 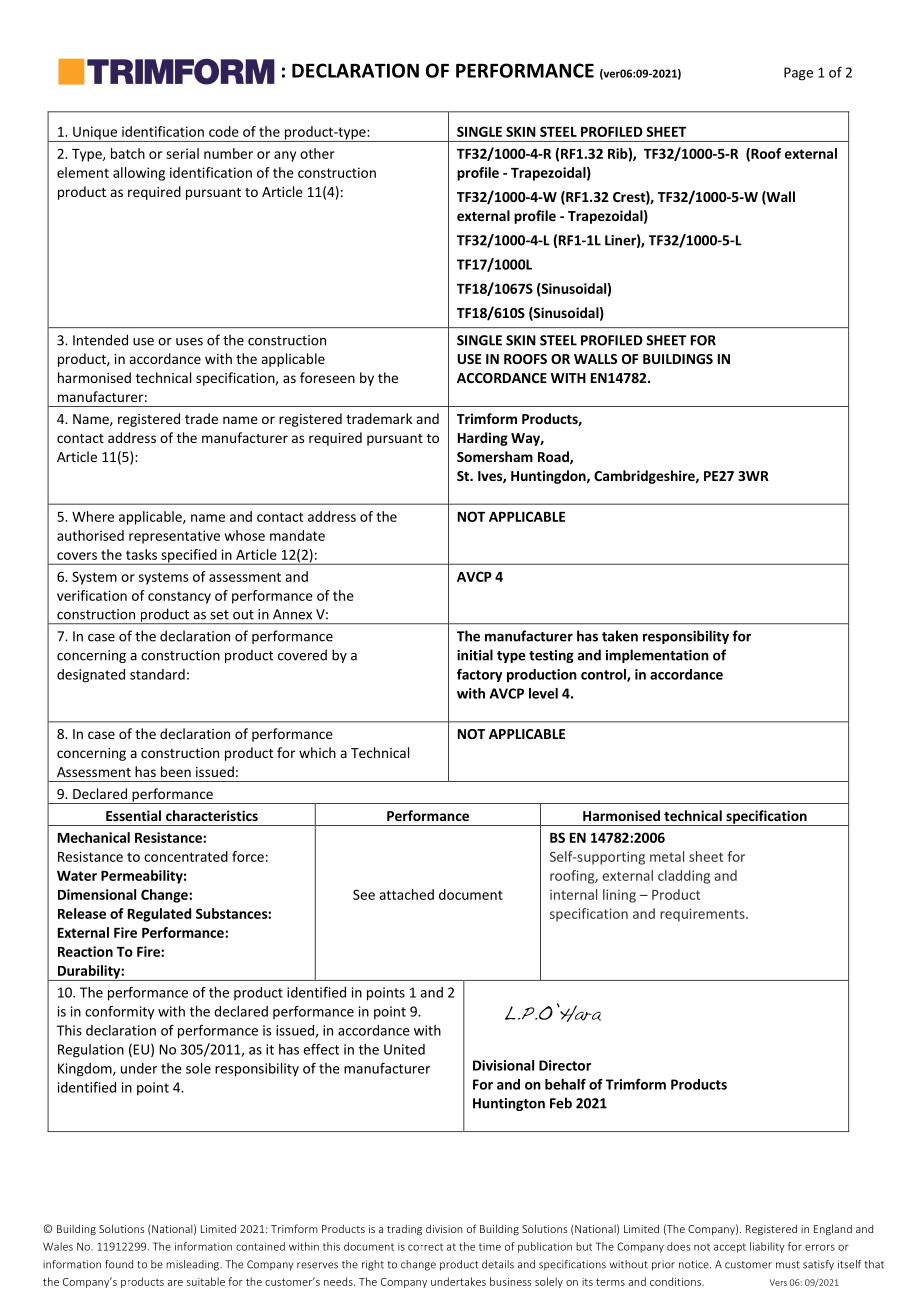 What do you see at coordinates (317, 153) in the image?
I see `other` at bounding box center [317, 153].
